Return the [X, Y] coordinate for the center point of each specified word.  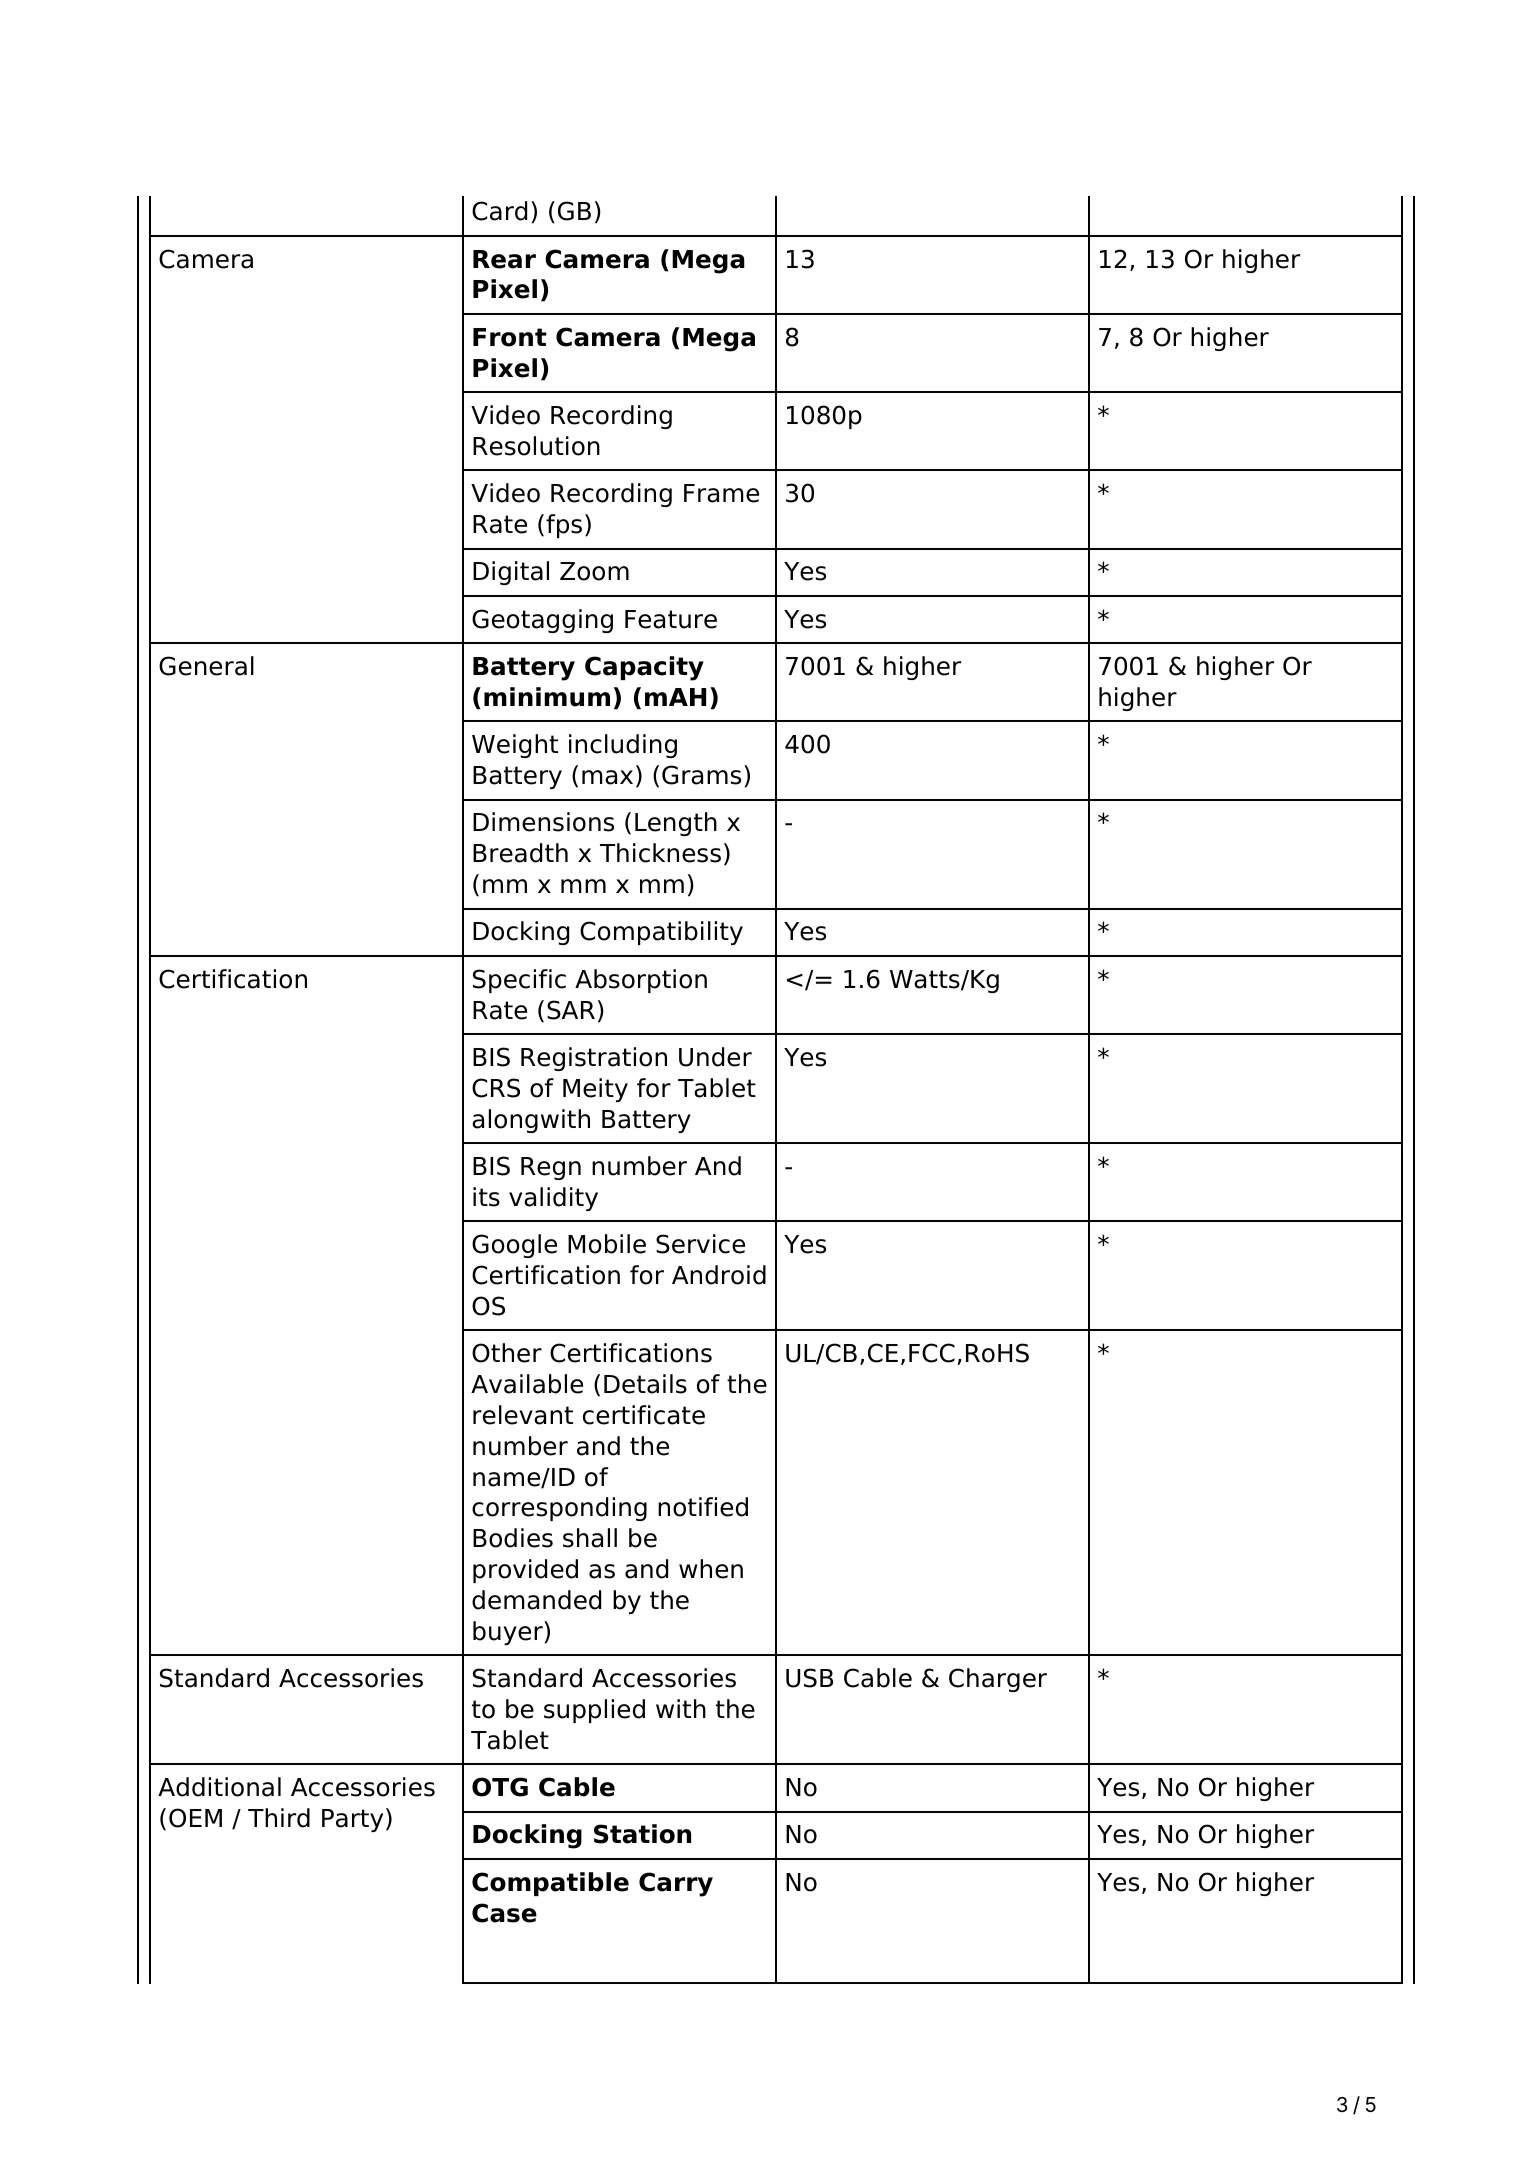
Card [499, 211]
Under [715, 1057]
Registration [594, 1059]
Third [279, 1818]
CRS [496, 1088]
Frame [721, 493]
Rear [504, 259]
